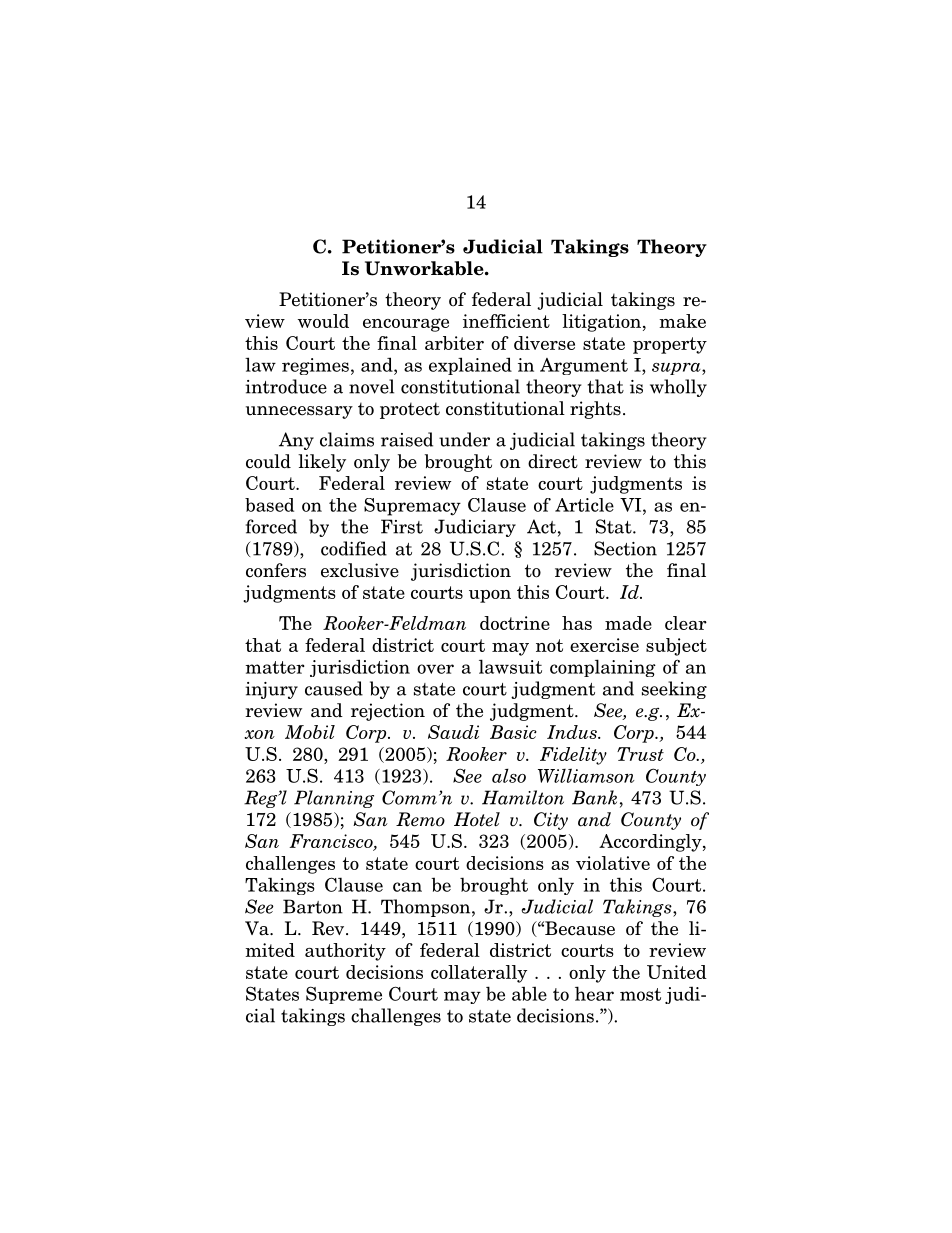  Describe the element at coordinates (479, 974) in the document. I see `collaterally` at that location.
